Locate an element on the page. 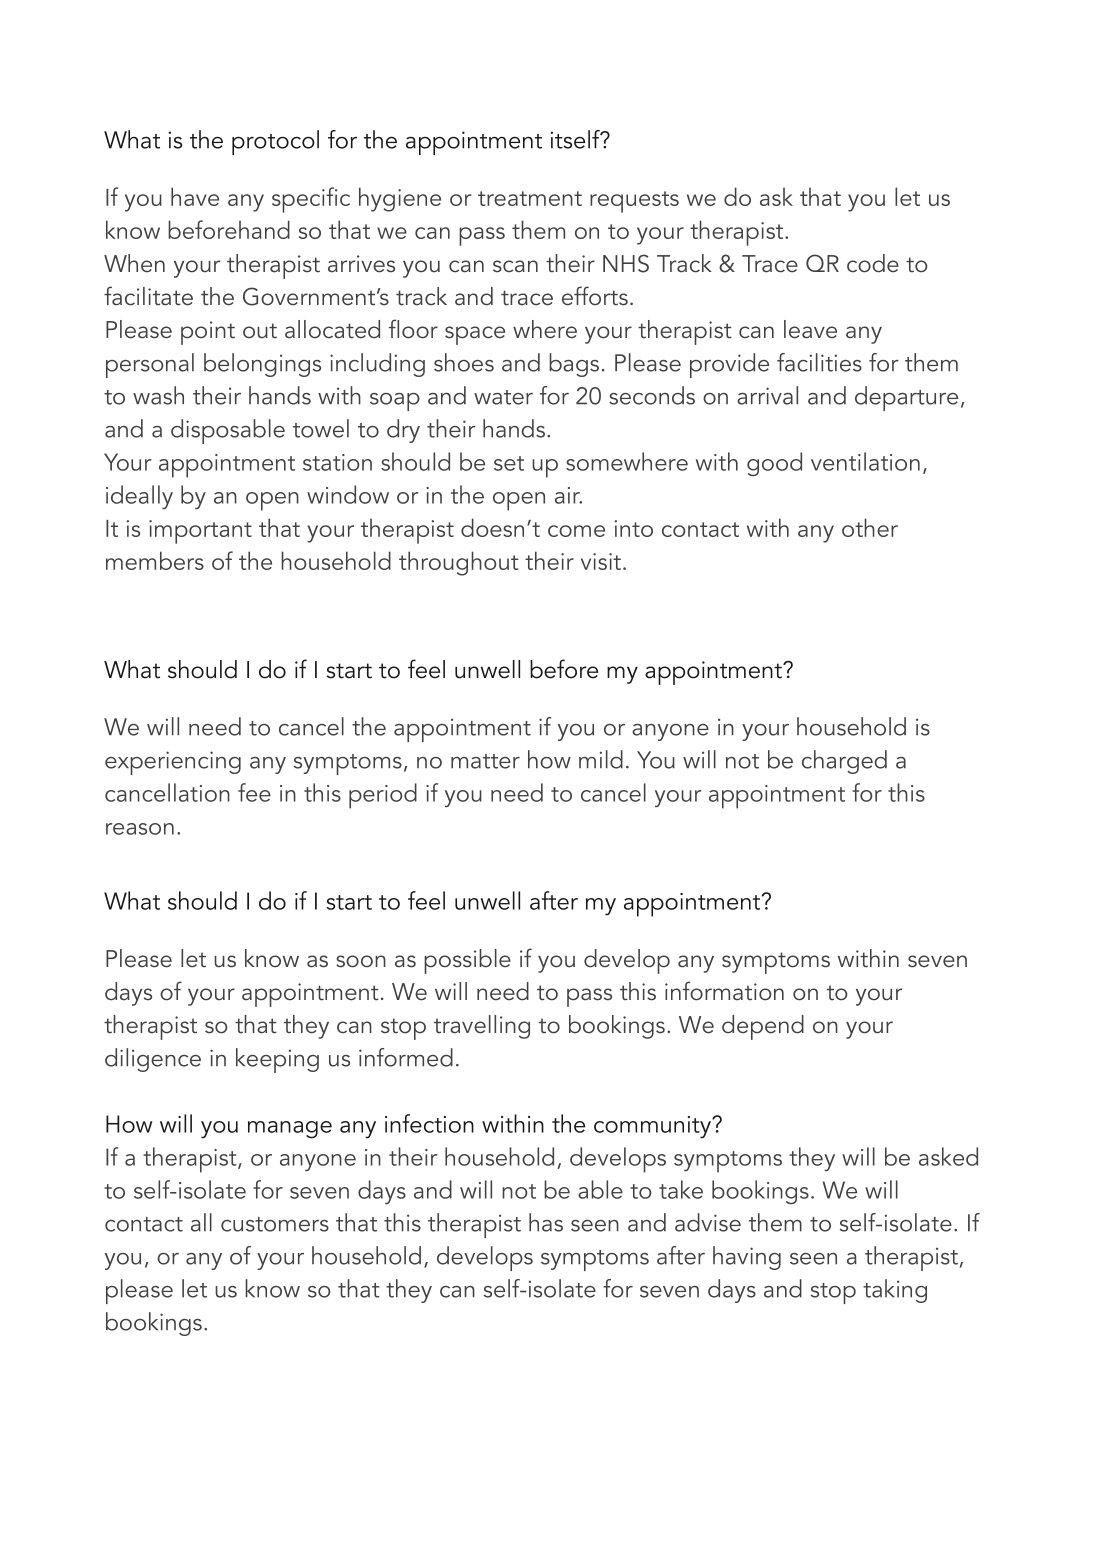 This document has height=1548, width=1095. come is located at coordinates (576, 531).
